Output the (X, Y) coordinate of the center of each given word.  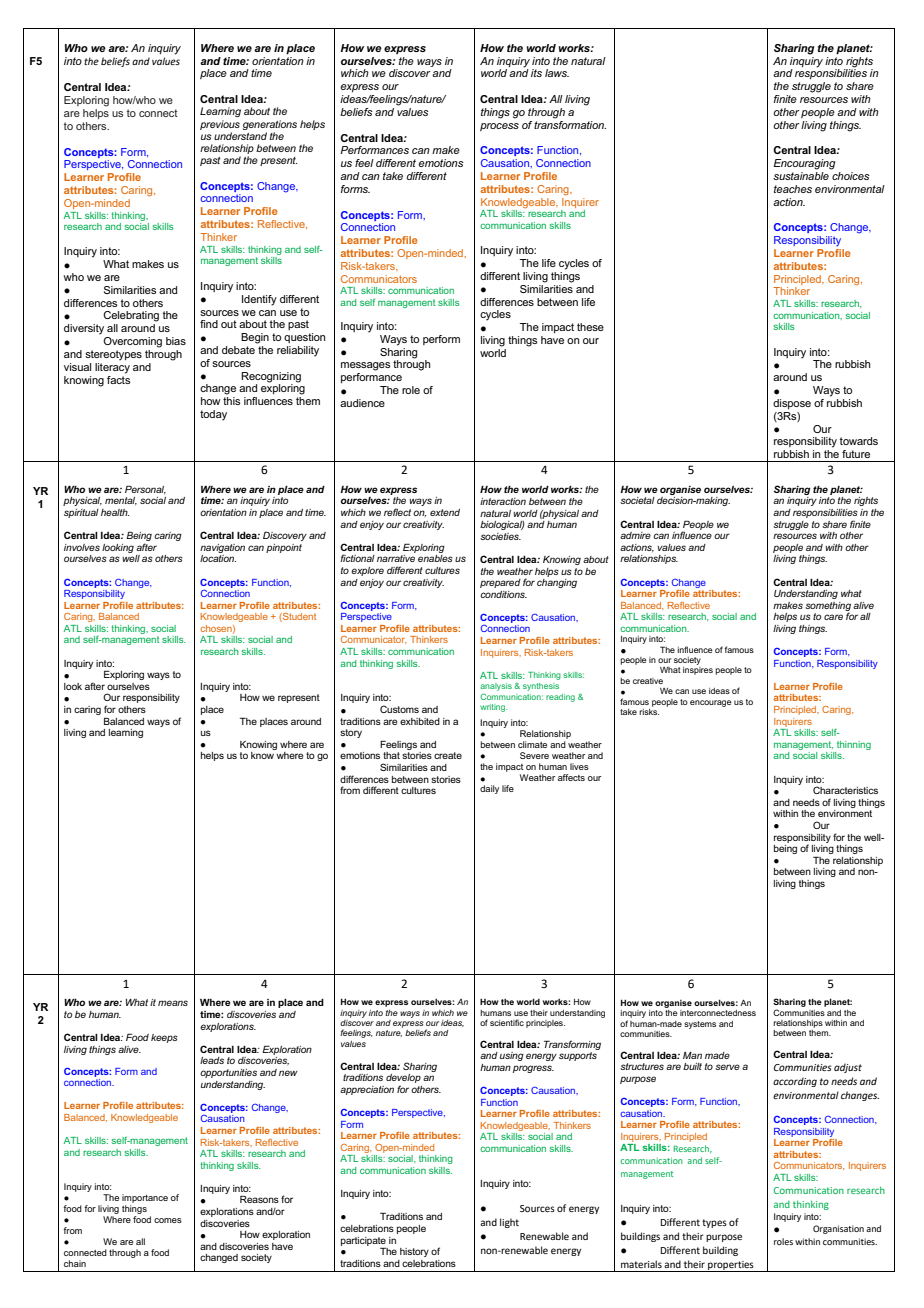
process (499, 127)
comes (168, 1220)
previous (220, 125)
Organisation (838, 1229)
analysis (496, 688)
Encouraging (805, 164)
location (218, 558)
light (509, 1223)
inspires (698, 671)
